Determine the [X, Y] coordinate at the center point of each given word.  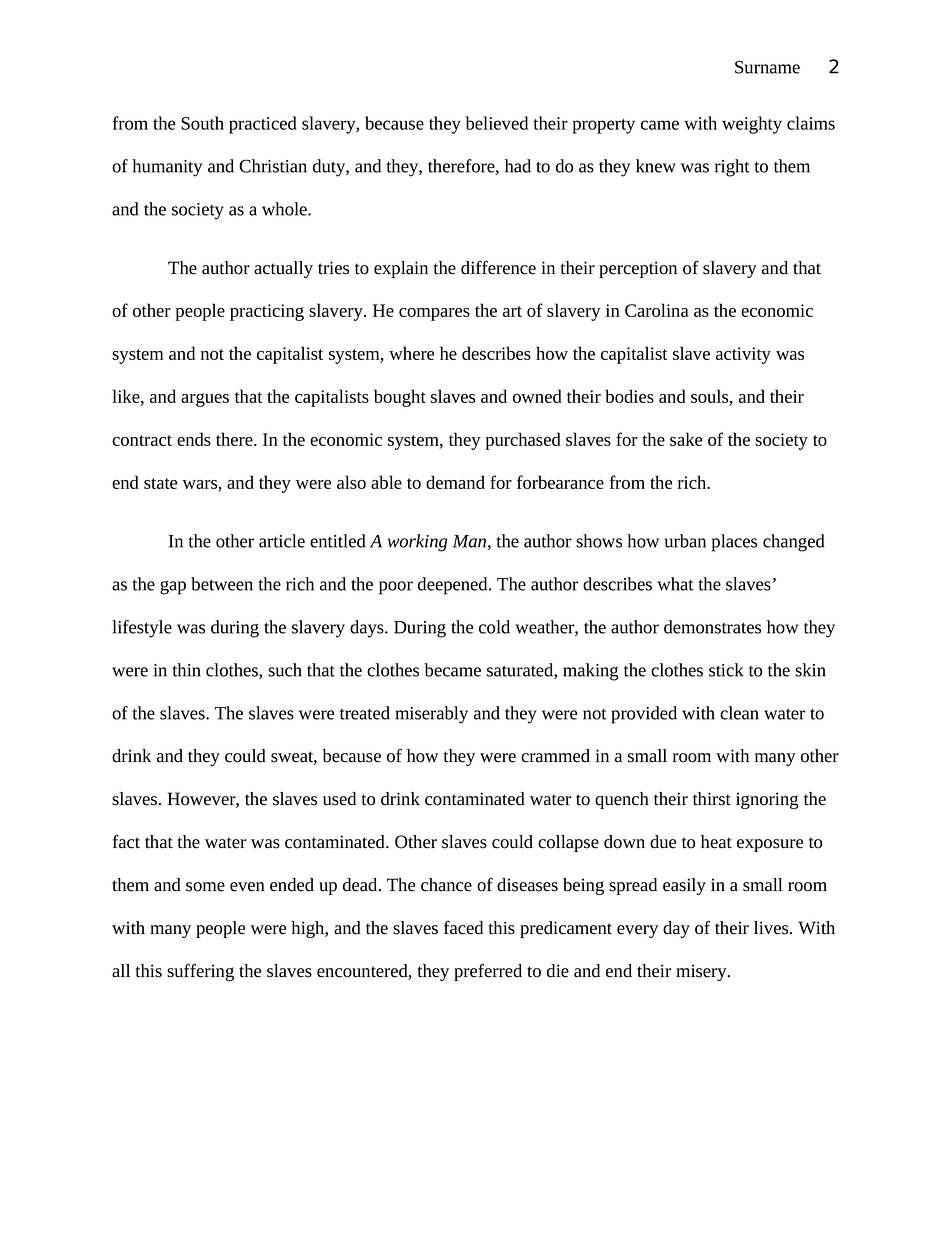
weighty [752, 125]
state [160, 483]
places [734, 543]
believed [496, 123]
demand [455, 482]
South [202, 123]
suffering [200, 972]
